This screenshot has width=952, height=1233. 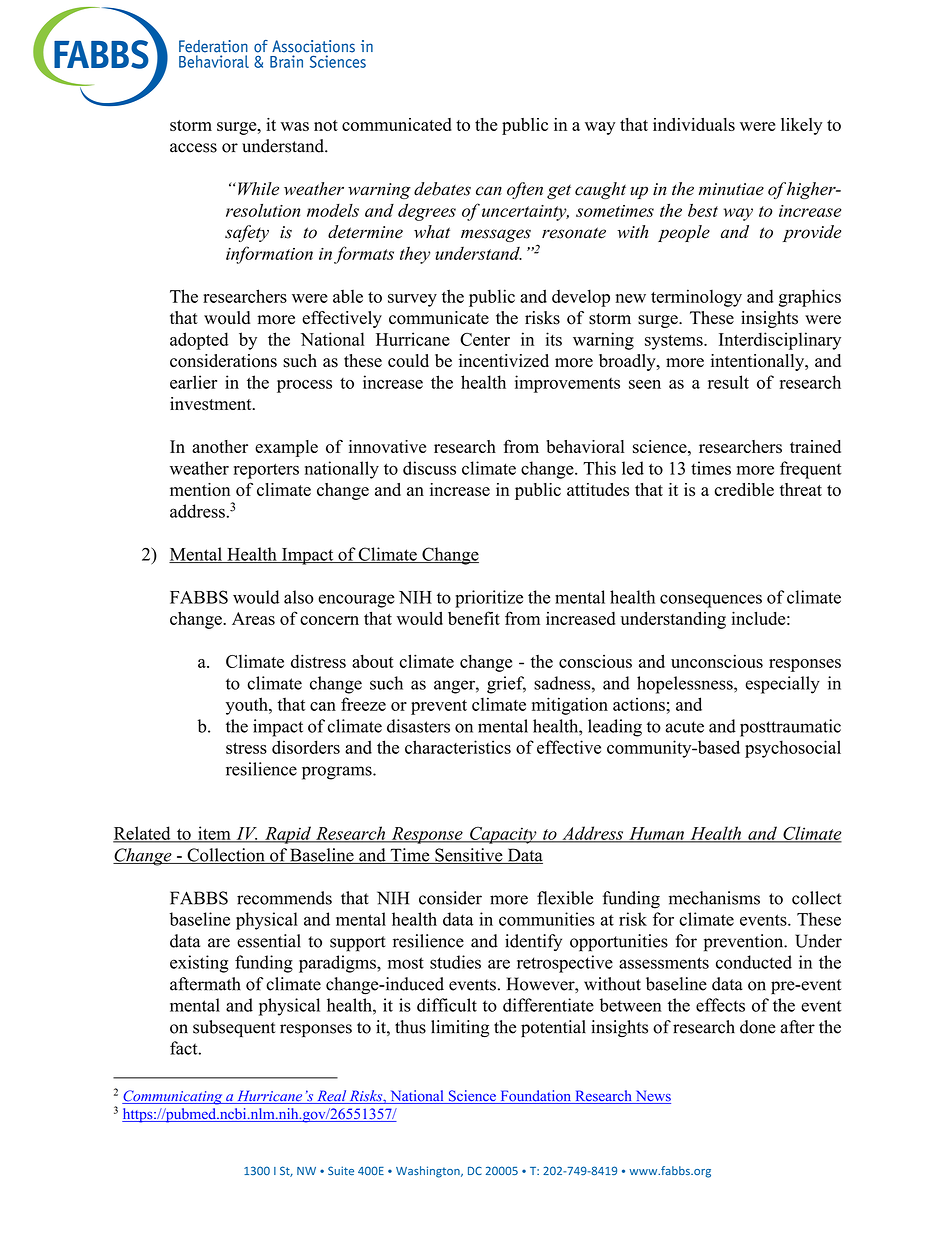 What do you see at coordinates (731, 189) in the screenshot?
I see `minutiae` at bounding box center [731, 189].
